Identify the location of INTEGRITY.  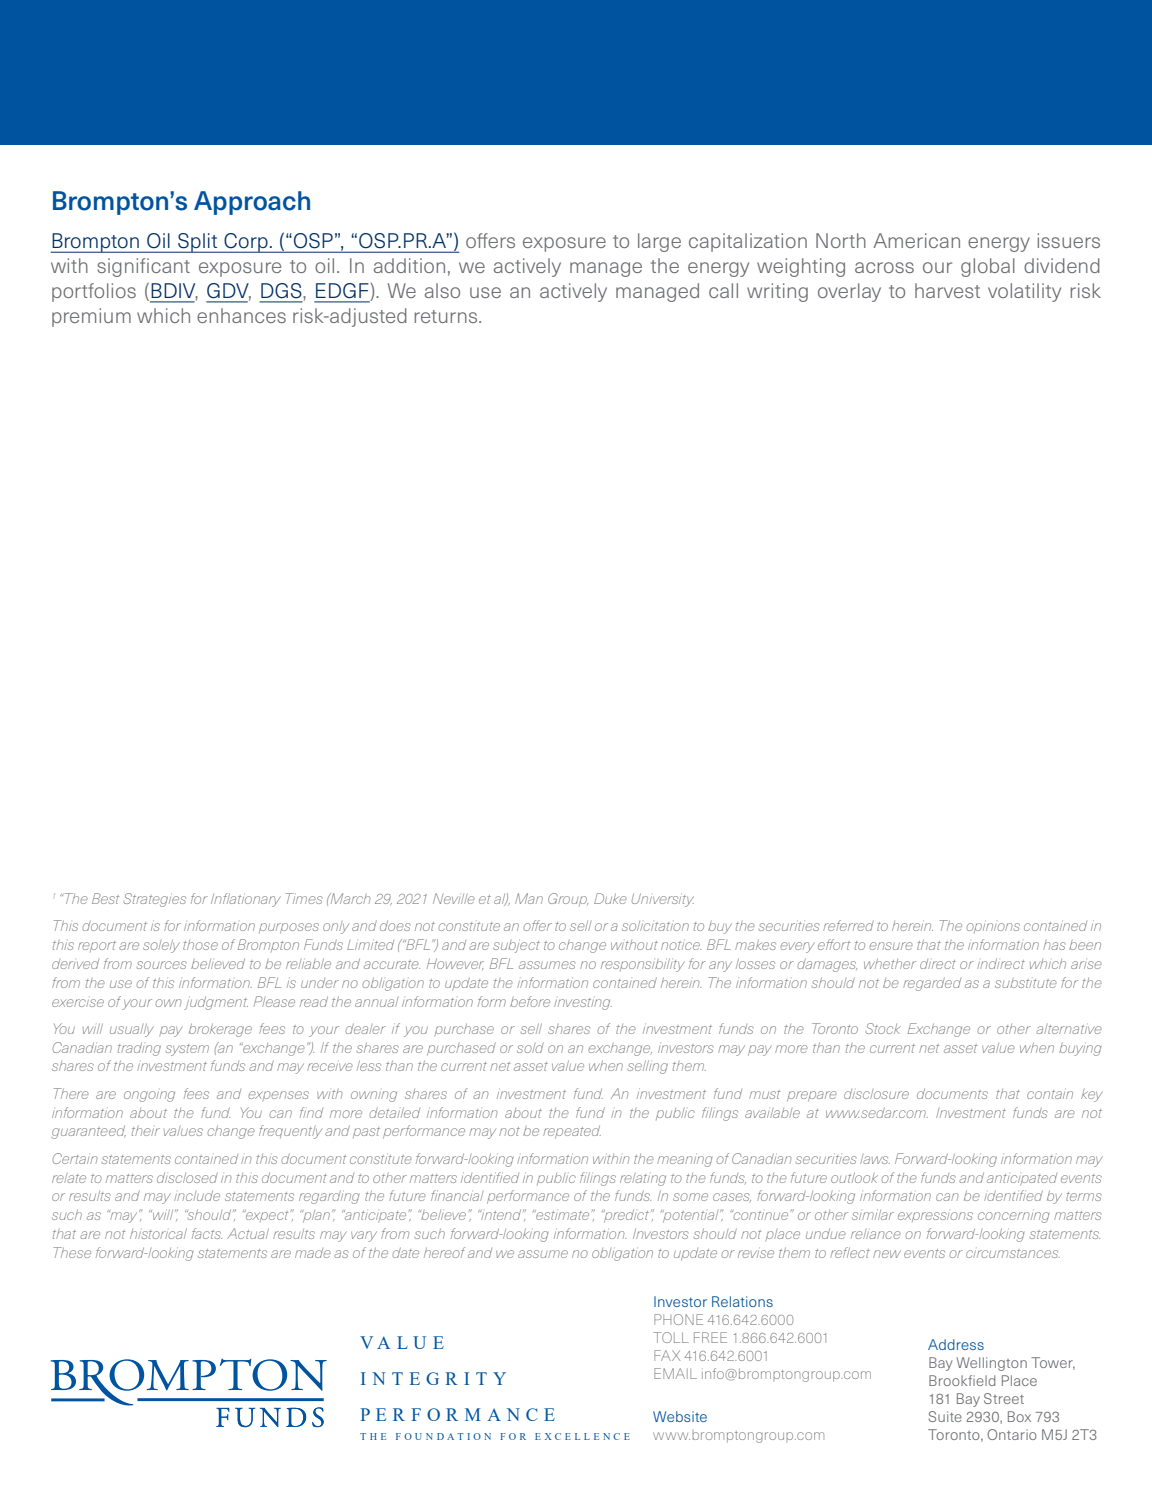
(433, 1378).
